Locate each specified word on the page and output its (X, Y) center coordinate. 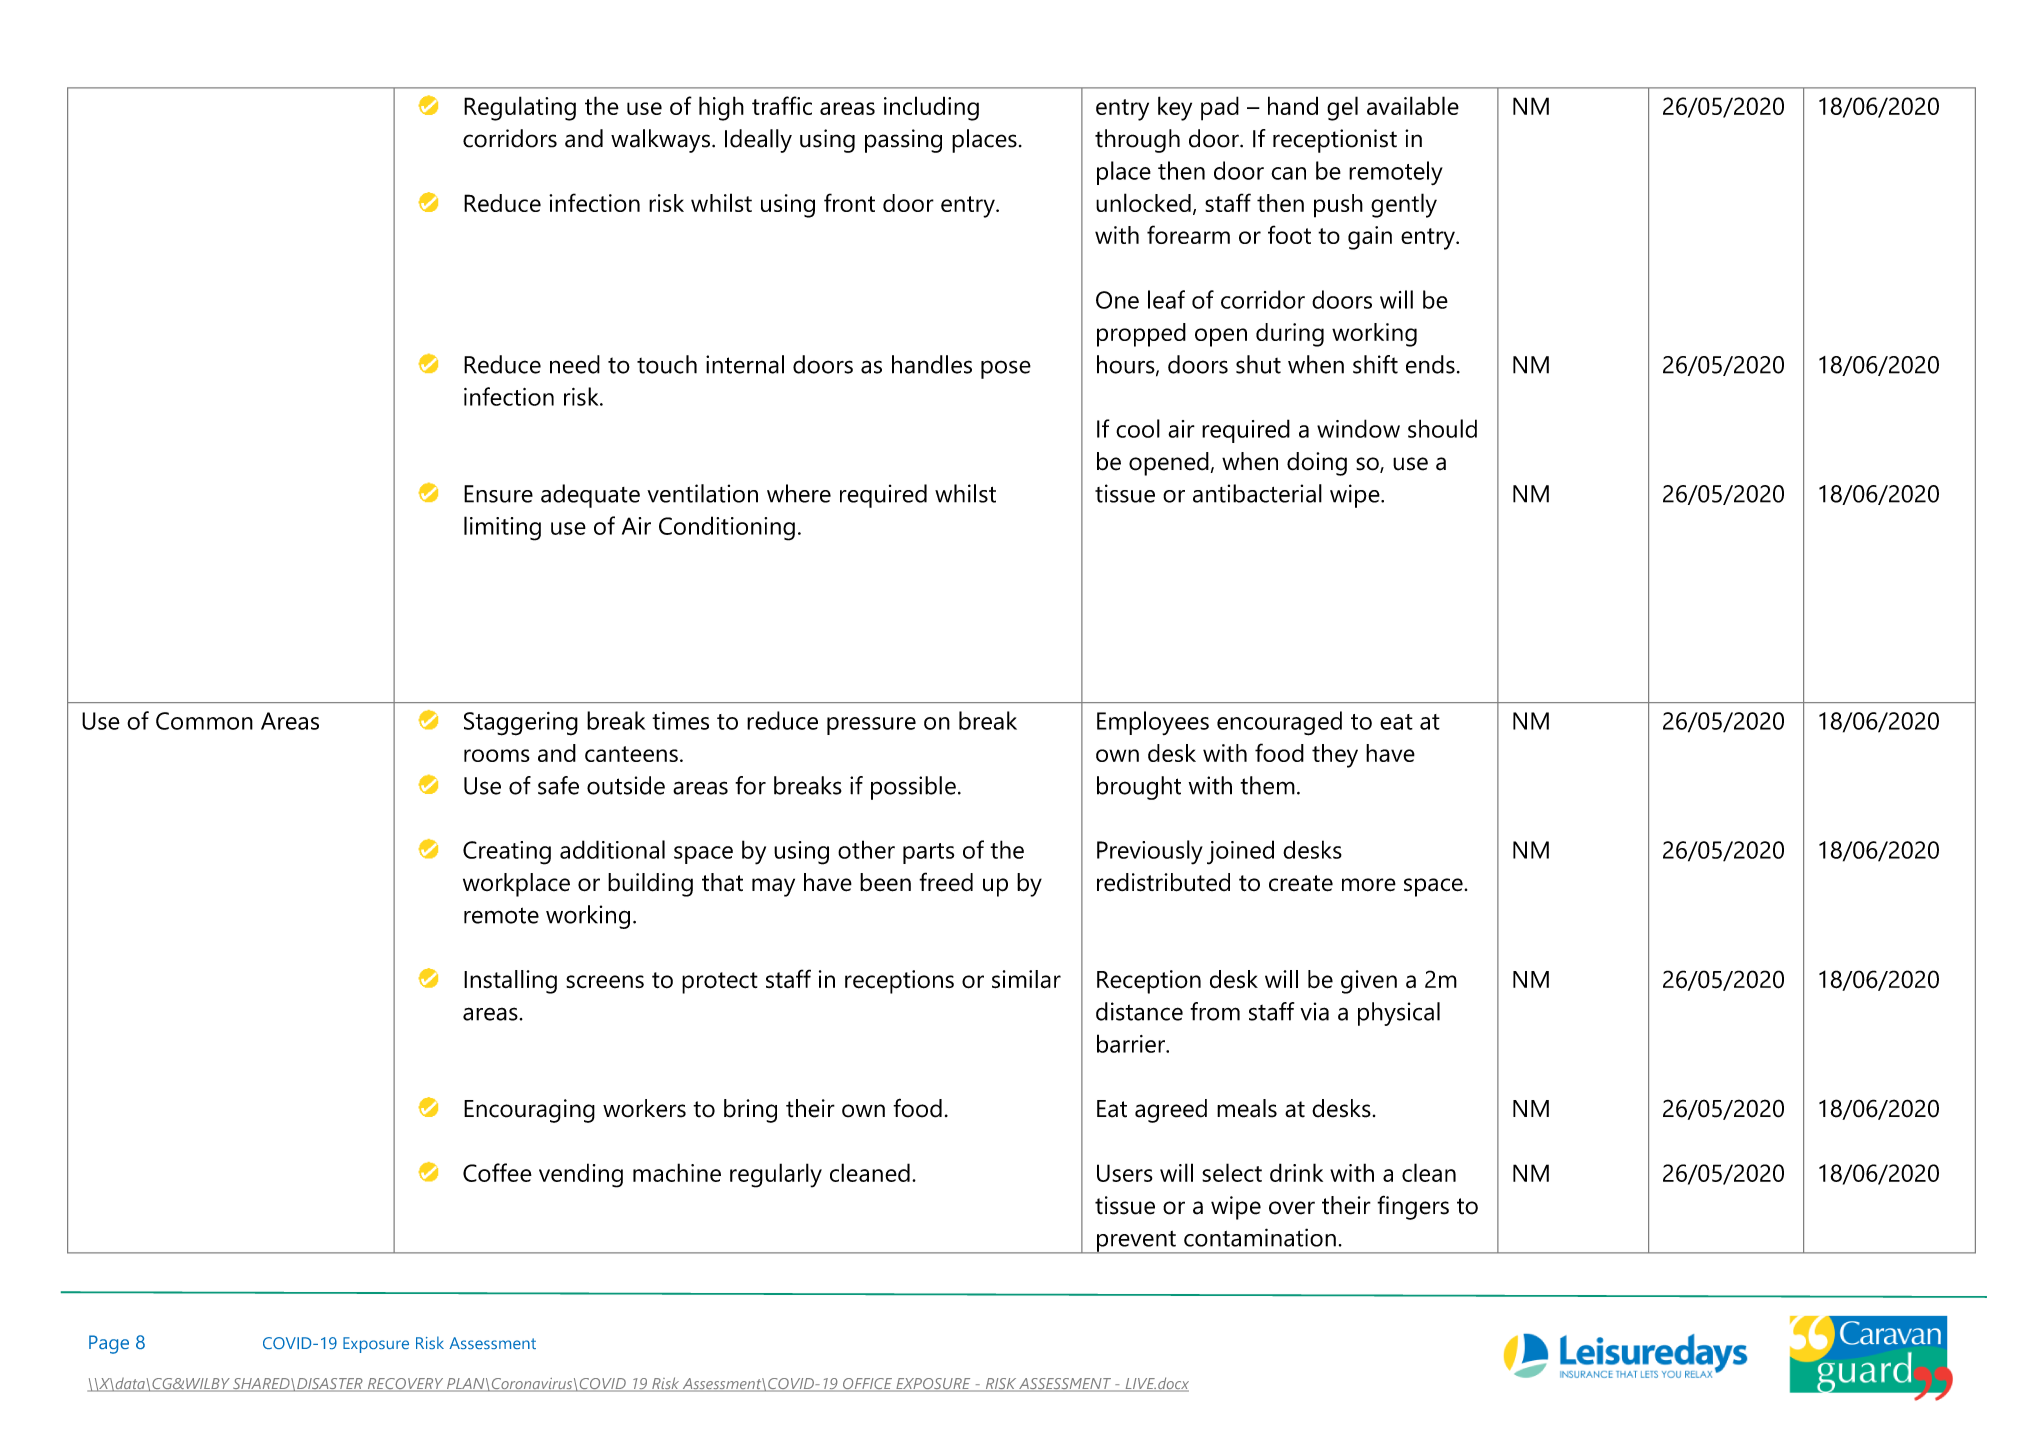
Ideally (758, 141)
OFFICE (867, 1385)
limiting (502, 528)
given (1369, 982)
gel (1342, 108)
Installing (510, 982)
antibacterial (1257, 493)
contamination (1260, 1237)
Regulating (520, 108)
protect (720, 983)
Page (109, 1344)
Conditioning (727, 528)
